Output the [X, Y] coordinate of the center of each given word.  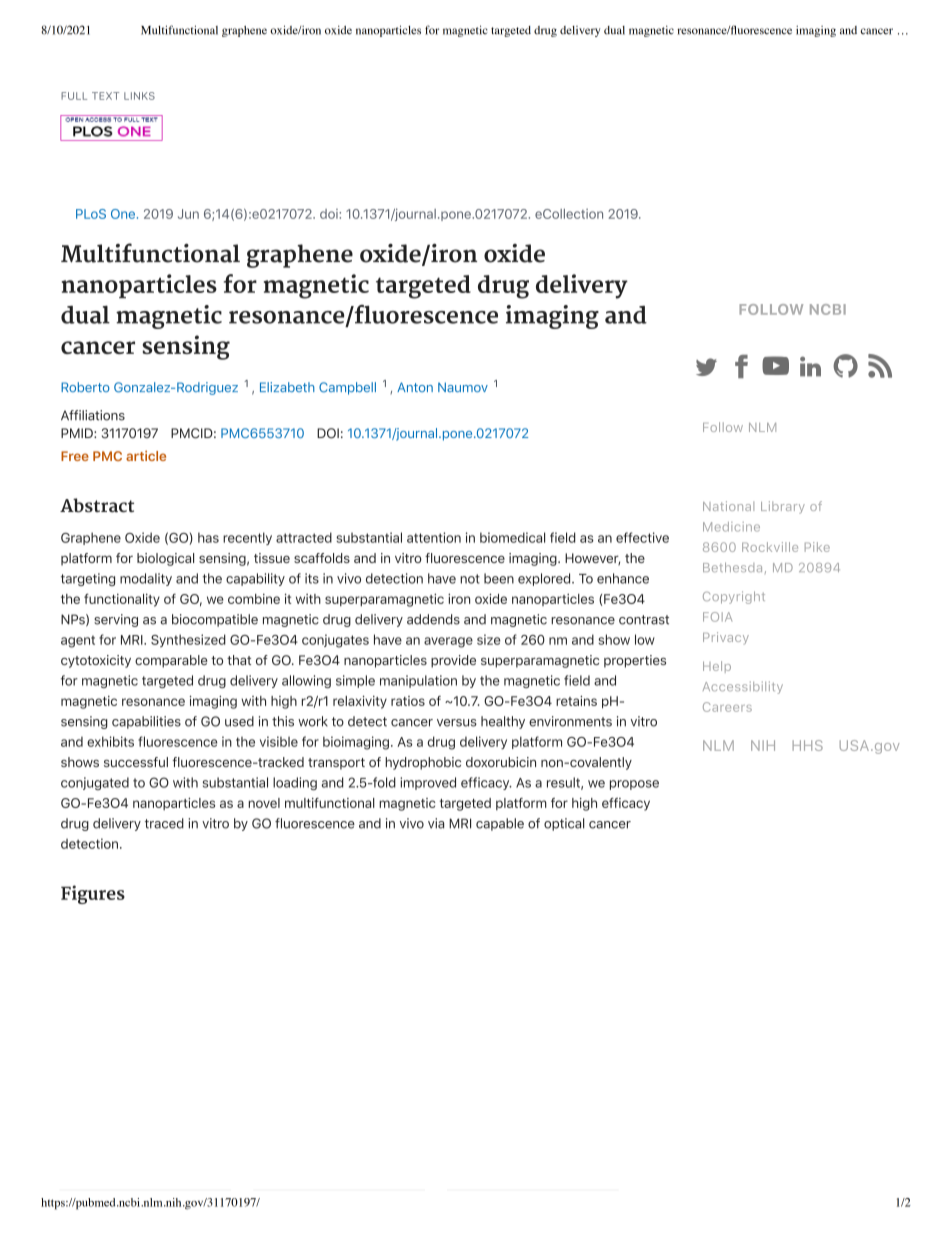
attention [434, 537]
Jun [188, 214]
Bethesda [732, 567]
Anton [415, 387]
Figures [93, 894]
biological [165, 559]
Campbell [347, 388]
